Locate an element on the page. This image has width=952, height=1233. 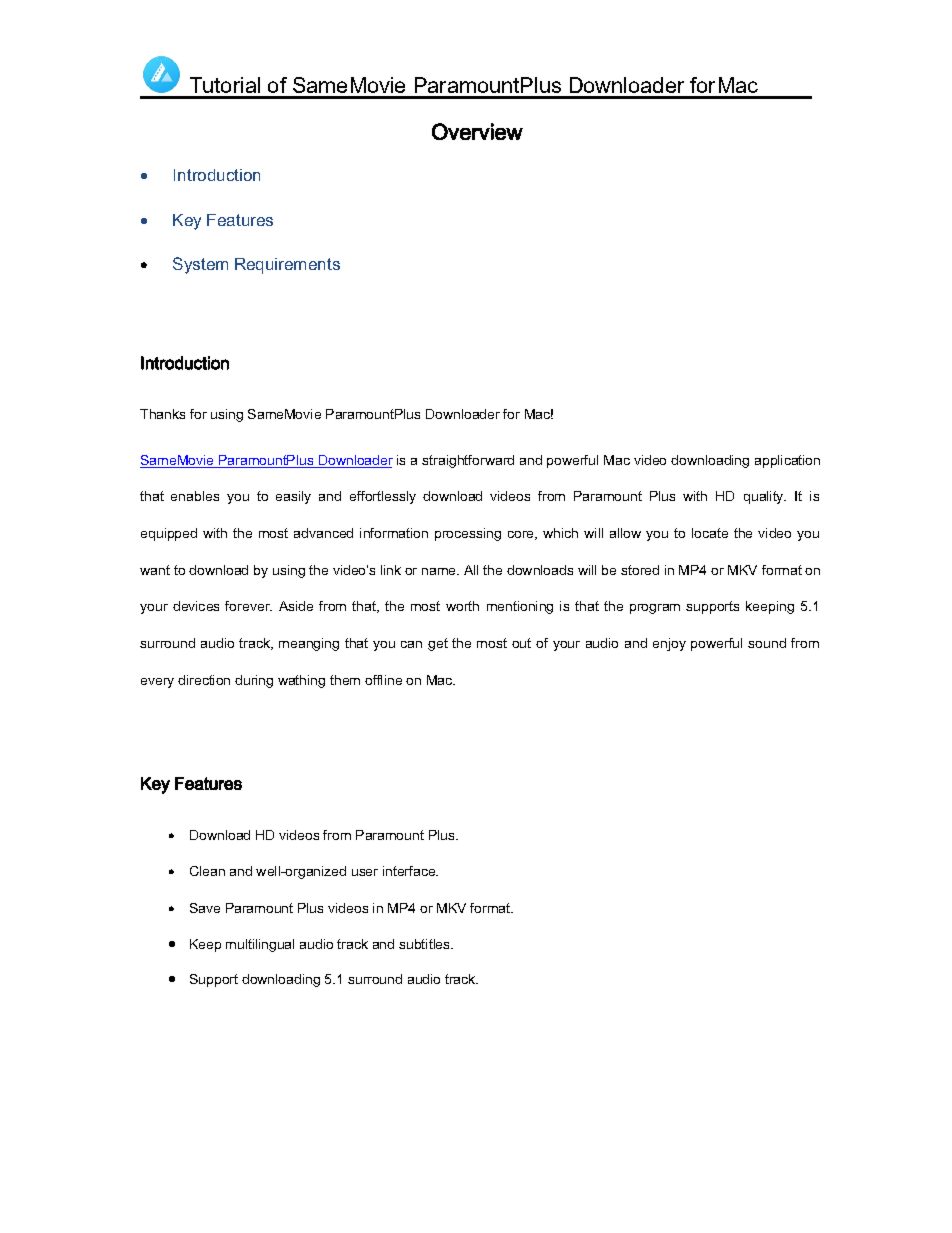
Overview is located at coordinates (477, 131).
